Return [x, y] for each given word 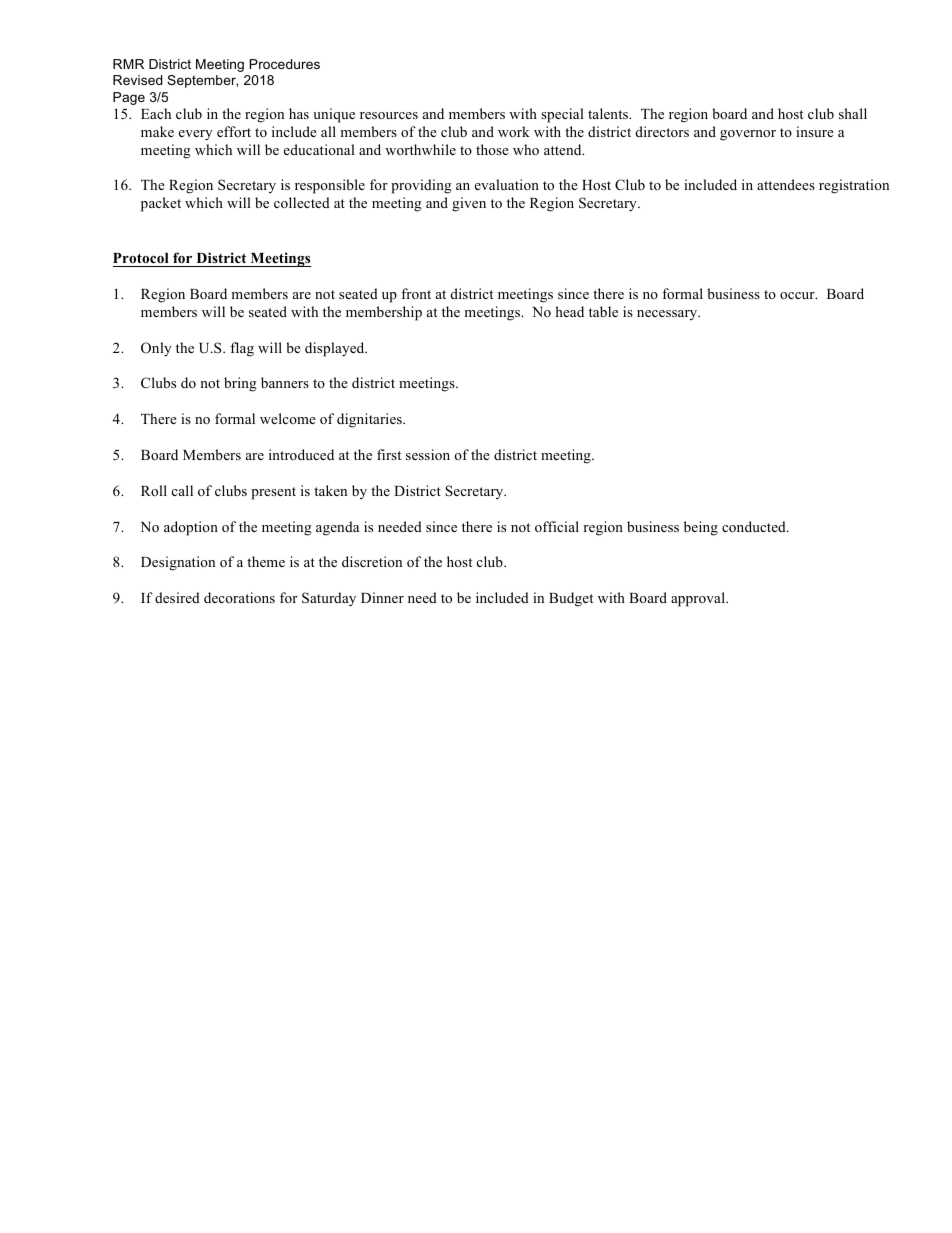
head [569, 311]
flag [242, 349]
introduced [301, 454]
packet [161, 204]
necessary [668, 315]
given [469, 204]
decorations [239, 597]
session [428, 454]
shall [853, 113]
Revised [137, 80]
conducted [755, 526]
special [562, 115]
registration [854, 186]
